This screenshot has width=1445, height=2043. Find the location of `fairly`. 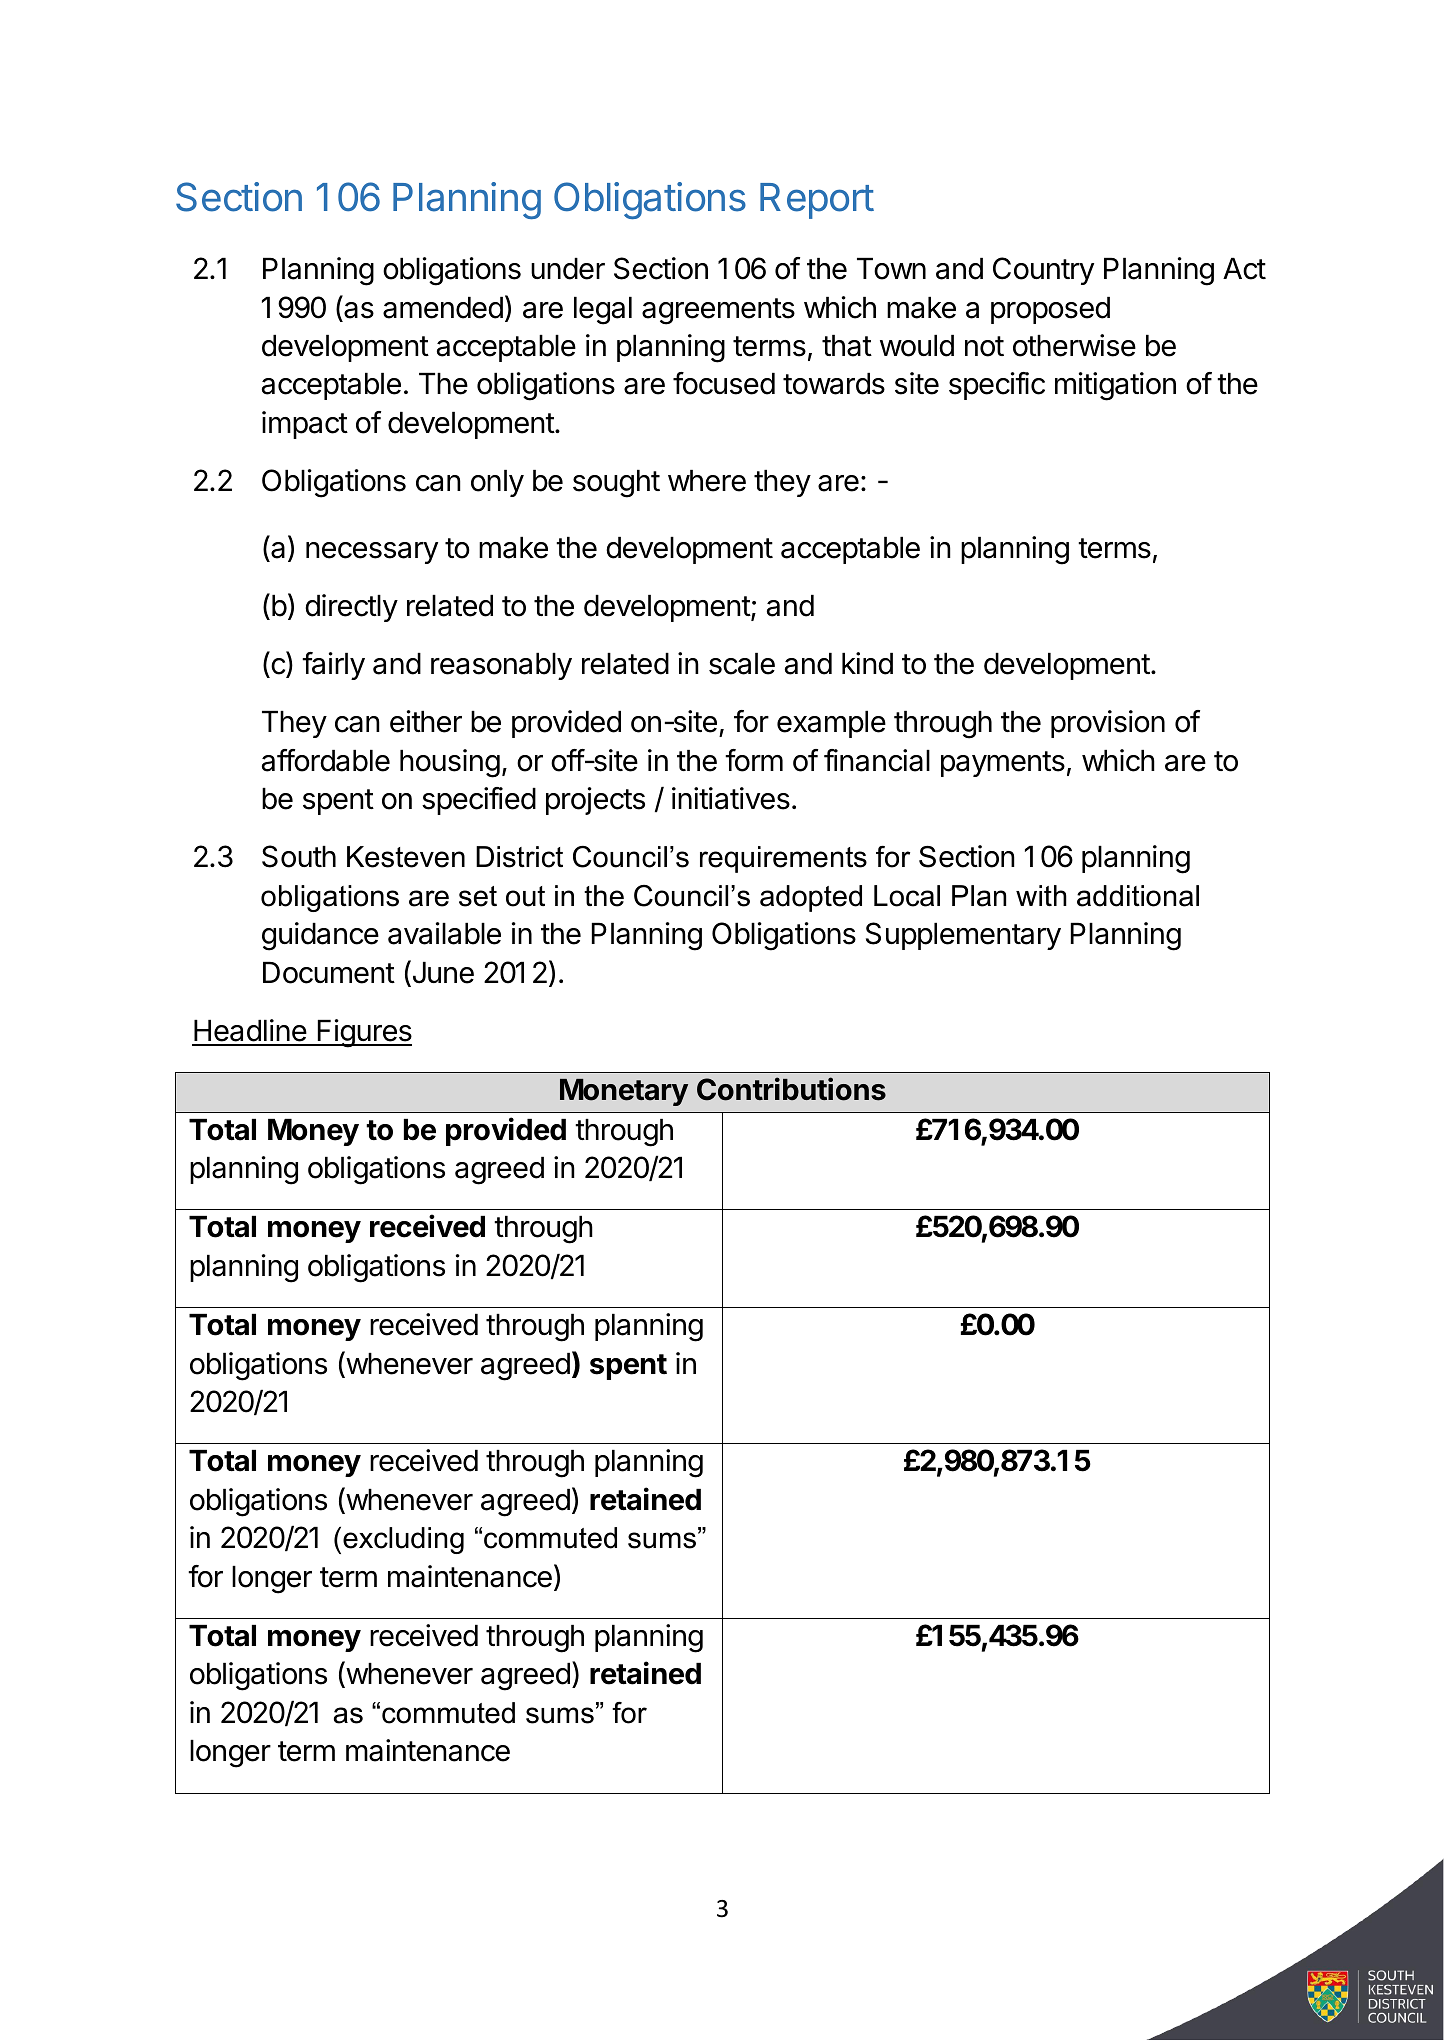

fairly is located at coordinates (333, 666).
